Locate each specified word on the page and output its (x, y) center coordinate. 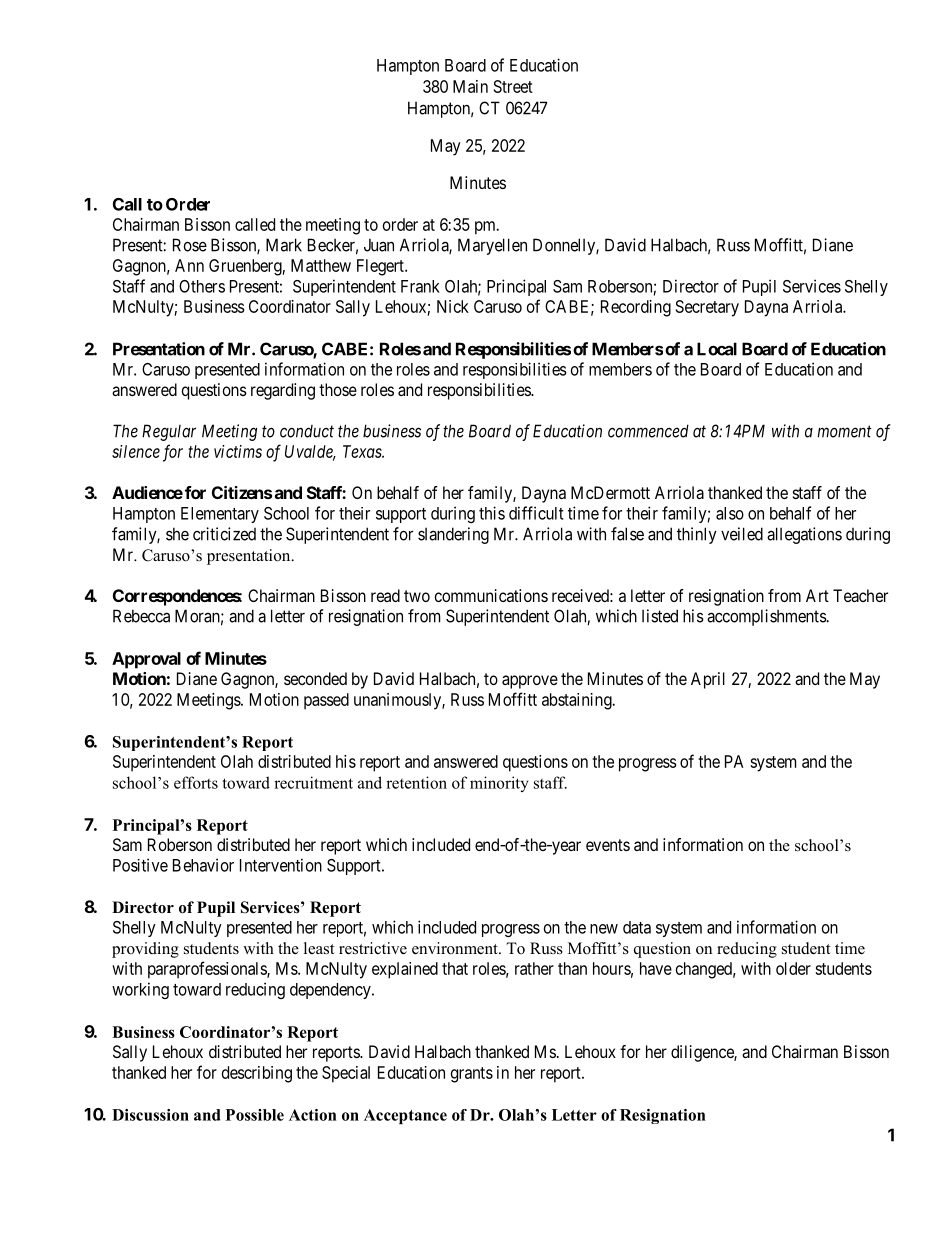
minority (499, 784)
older (793, 968)
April (708, 680)
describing (257, 1074)
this (492, 513)
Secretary (707, 308)
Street (513, 86)
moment (844, 431)
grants (472, 1075)
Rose (190, 245)
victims (238, 451)
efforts (196, 782)
